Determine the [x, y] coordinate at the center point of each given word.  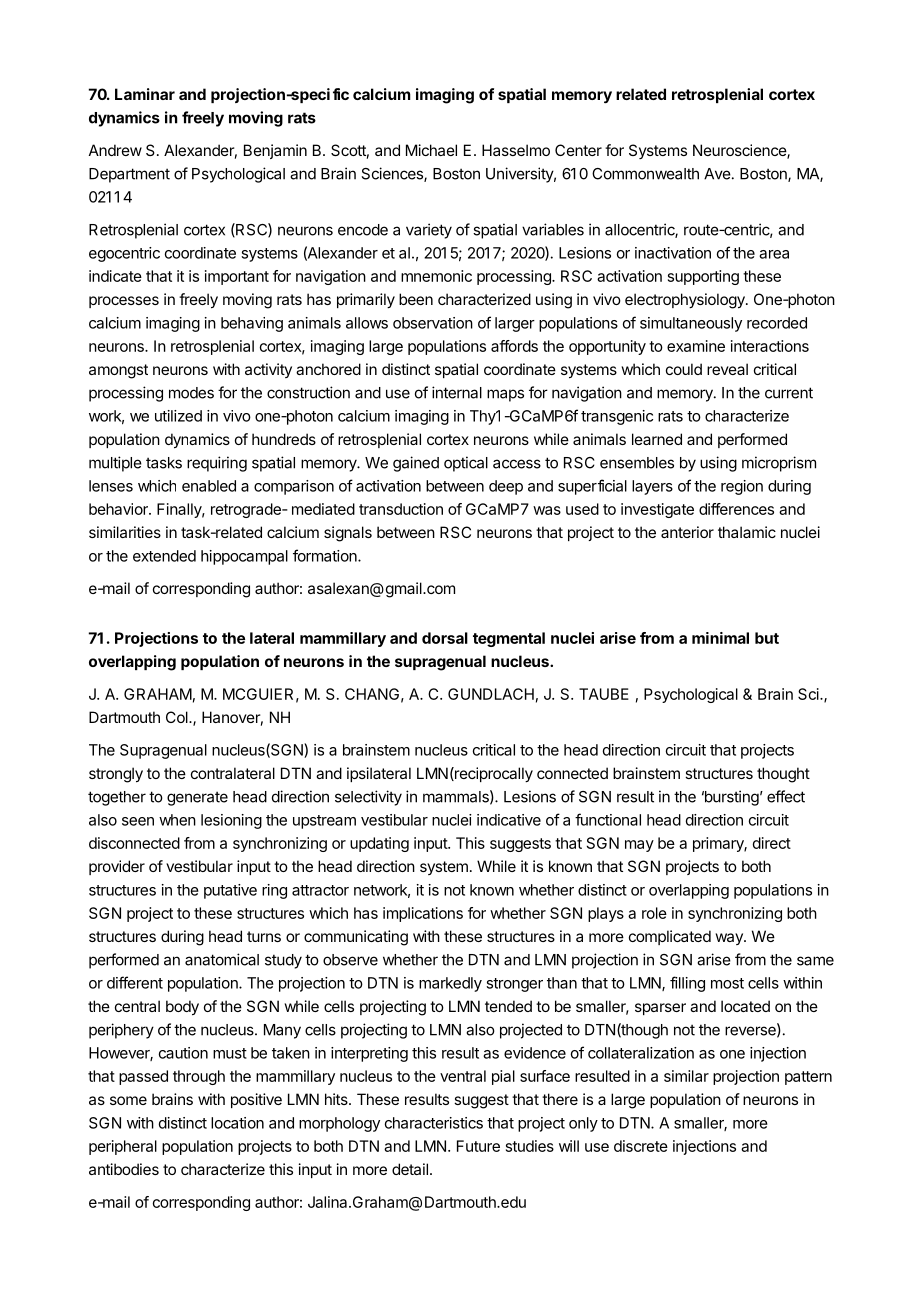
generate [197, 798]
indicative [509, 820]
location [237, 1123]
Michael [431, 150]
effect [786, 796]
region [742, 487]
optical [466, 464]
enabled [209, 486]
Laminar [145, 94]
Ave [717, 174]
